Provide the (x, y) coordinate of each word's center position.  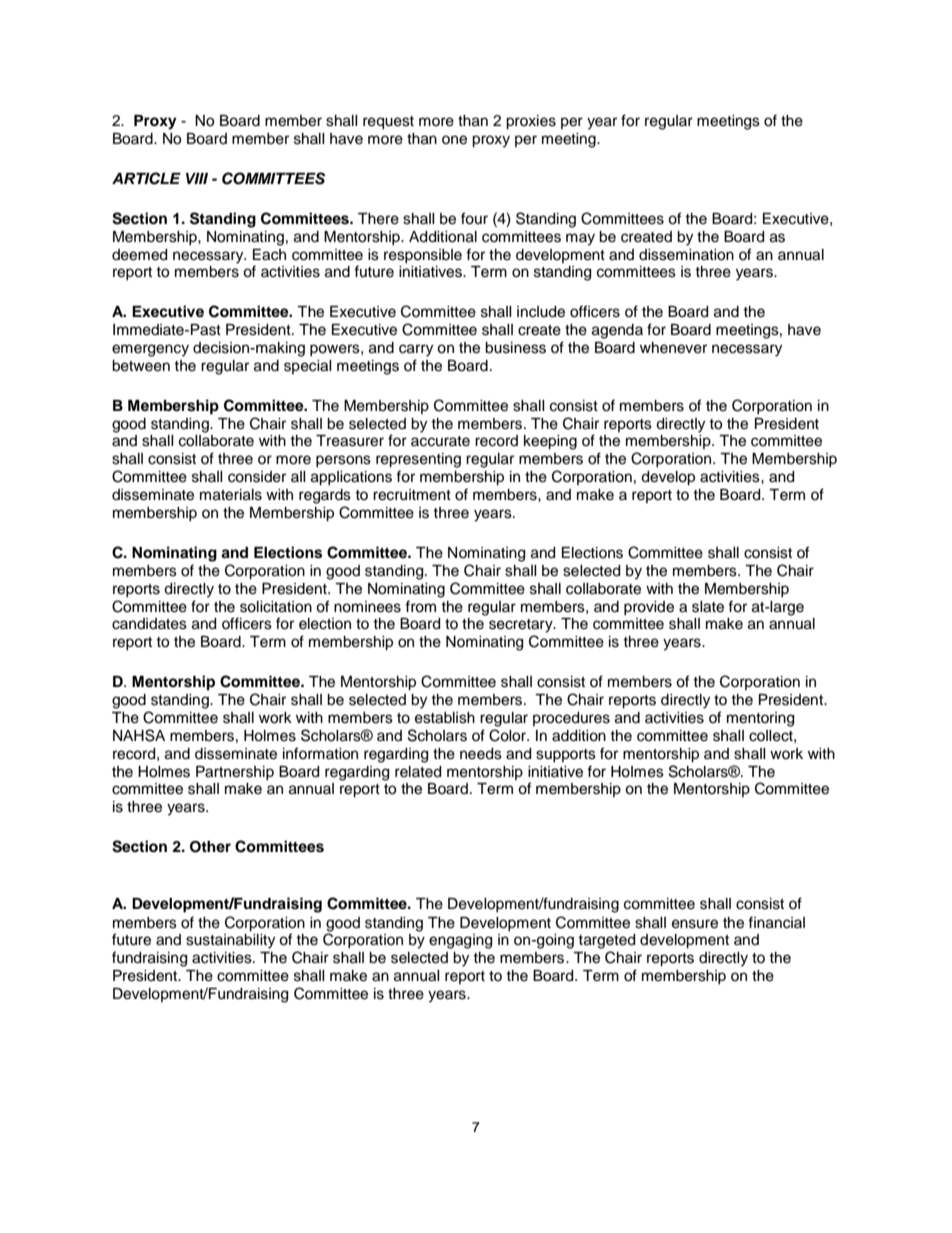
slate (708, 607)
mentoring (760, 719)
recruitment (412, 495)
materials (231, 495)
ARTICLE (146, 178)
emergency (150, 350)
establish (445, 718)
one (454, 140)
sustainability (230, 941)
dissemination (686, 255)
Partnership (235, 773)
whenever (673, 348)
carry (416, 350)
